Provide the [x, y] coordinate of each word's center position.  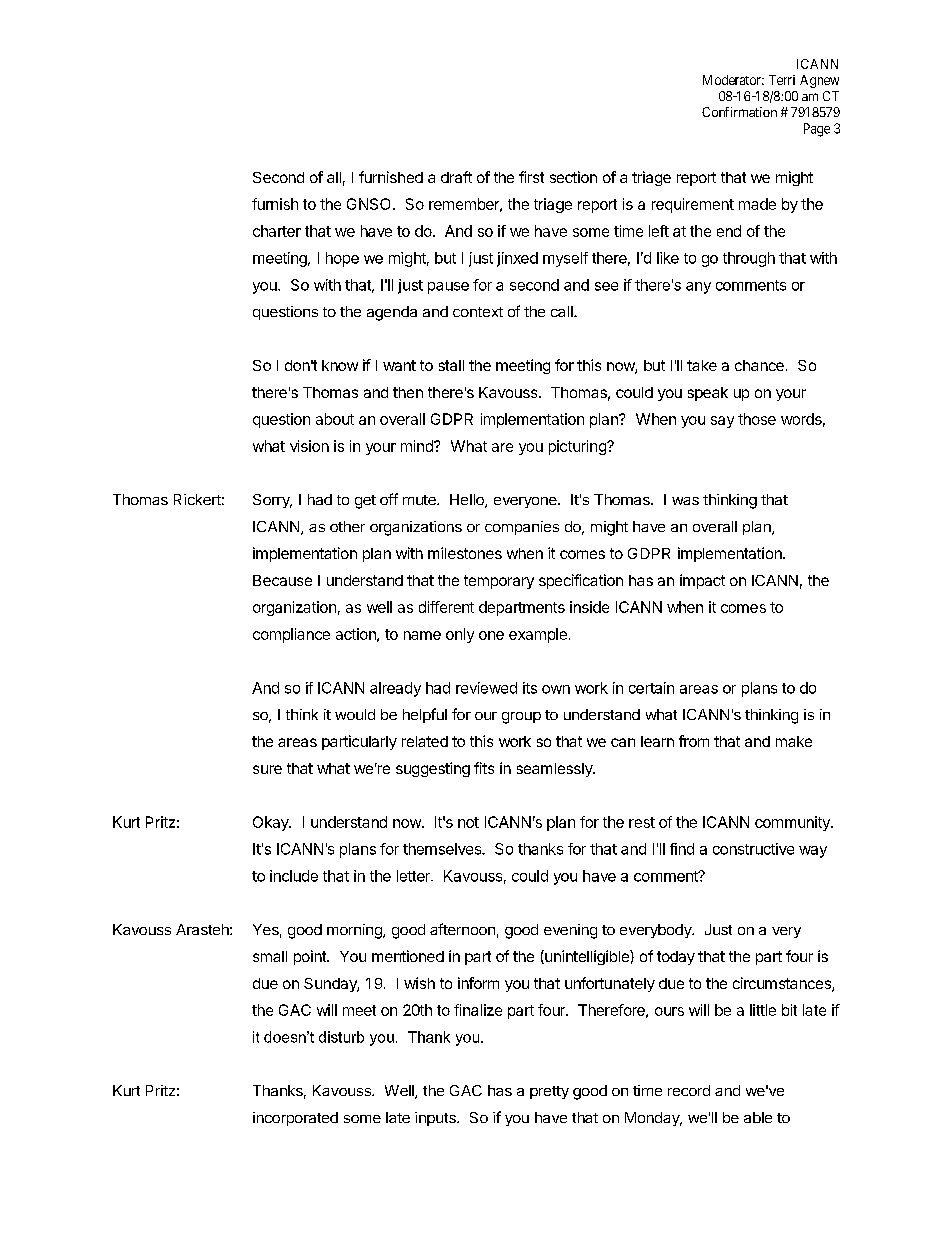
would [355, 714]
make [794, 741]
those [757, 419]
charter [277, 231]
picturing [578, 447]
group [521, 718]
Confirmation [739, 112]
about [335, 419]
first [531, 177]
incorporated [295, 1119]
